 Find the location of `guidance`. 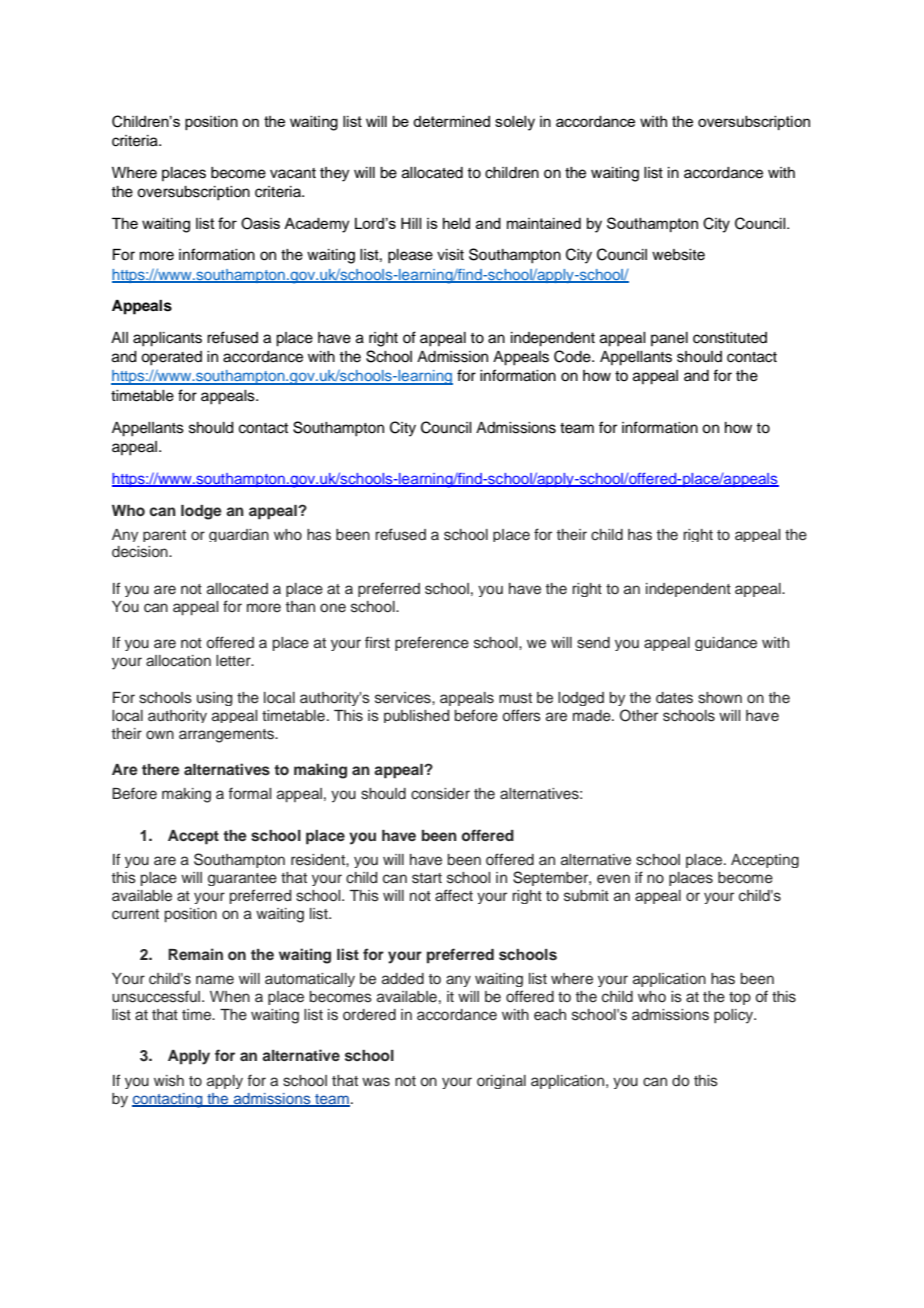

guidance is located at coordinates (726, 644).
